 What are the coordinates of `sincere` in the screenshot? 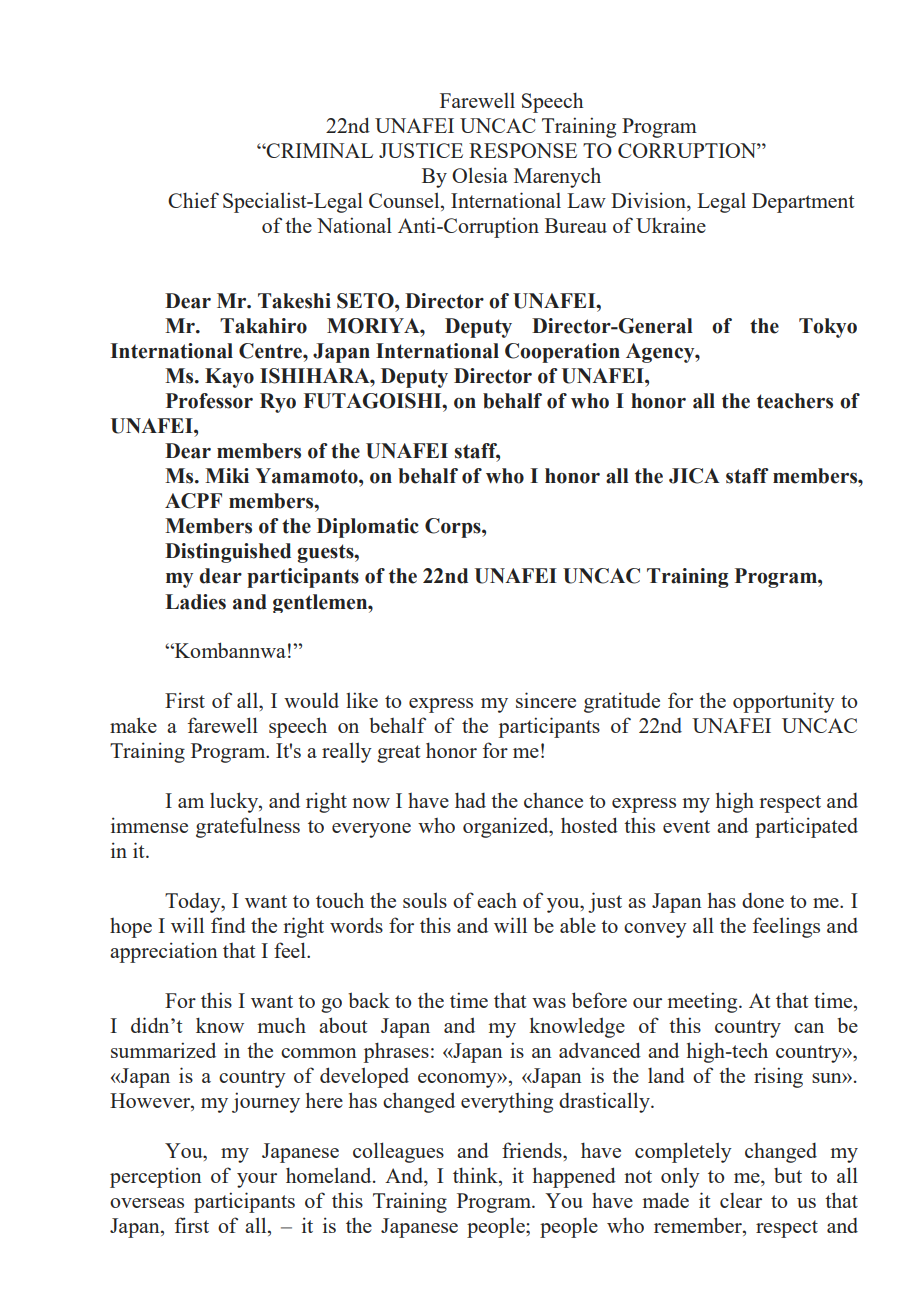 It's located at (546, 700).
